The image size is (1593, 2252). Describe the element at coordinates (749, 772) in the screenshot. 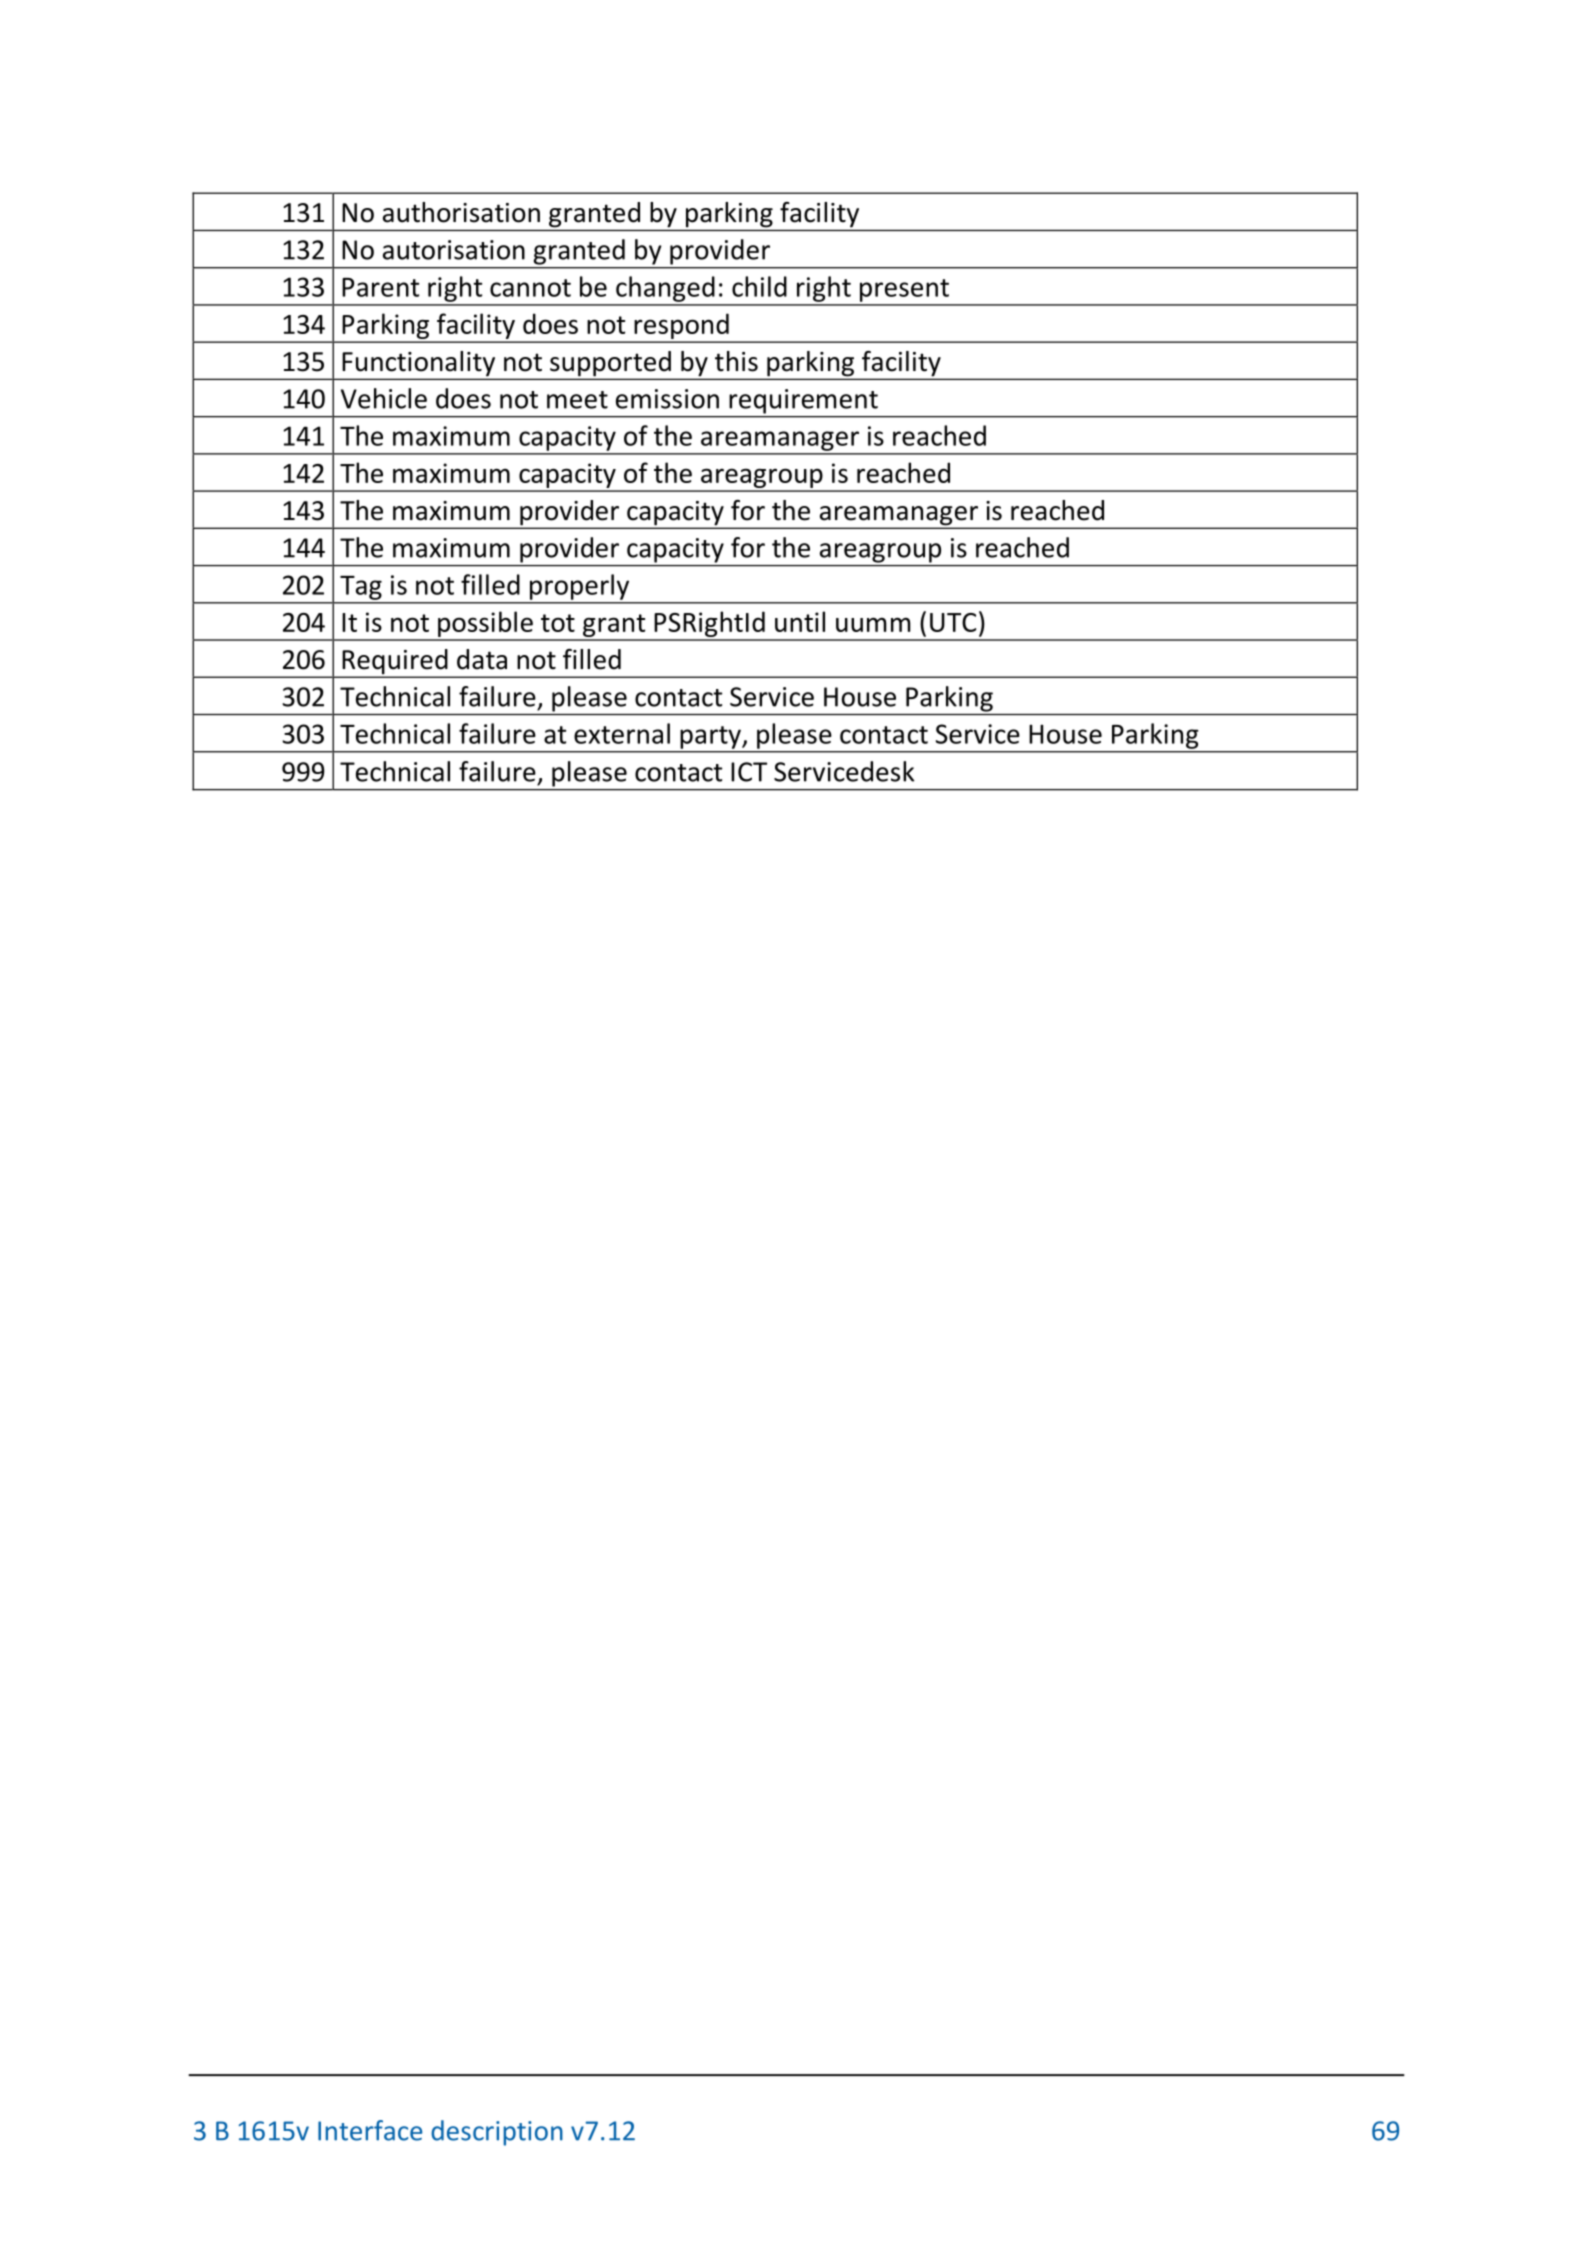

I see `ICT` at that location.
